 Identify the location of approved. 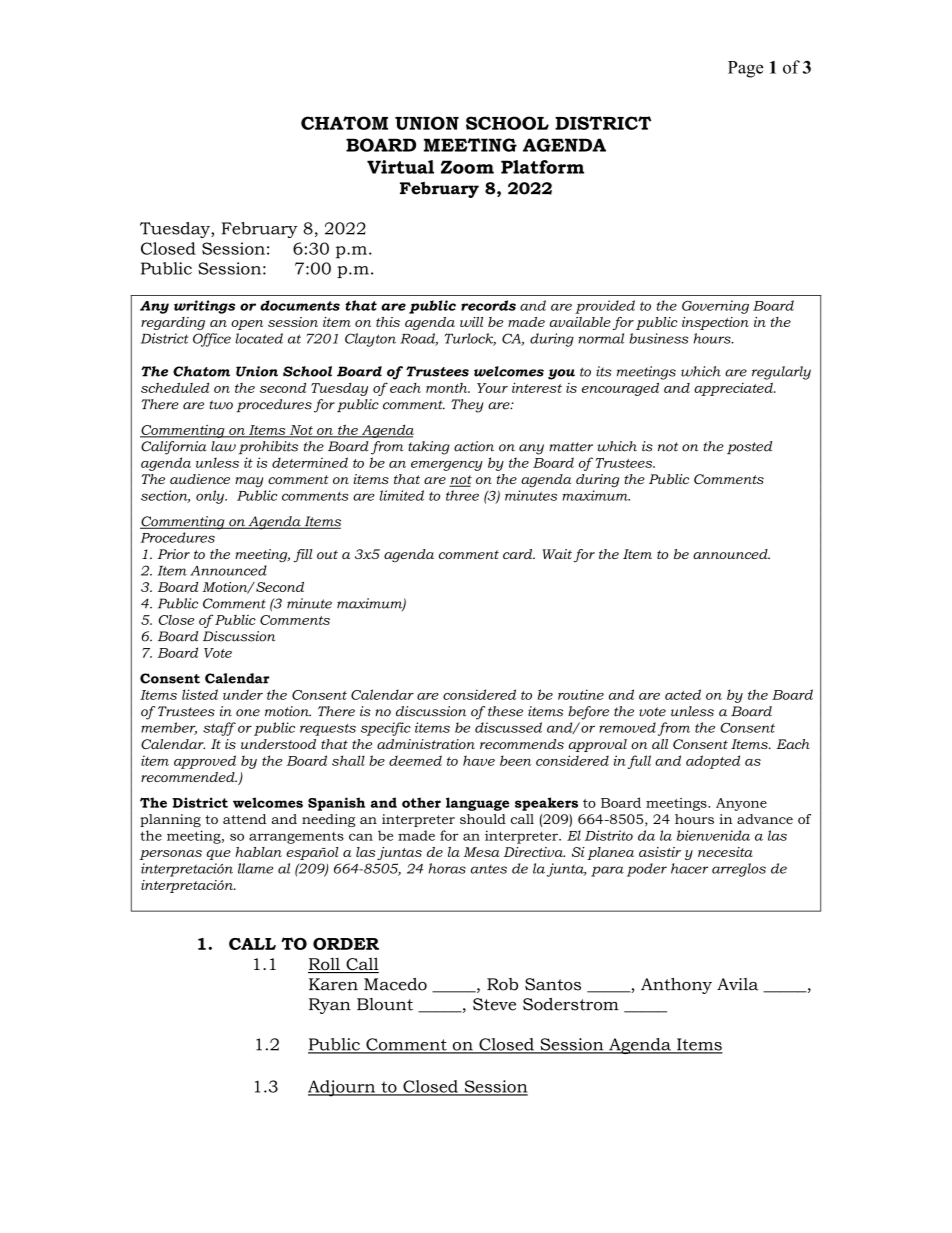
(205, 762).
